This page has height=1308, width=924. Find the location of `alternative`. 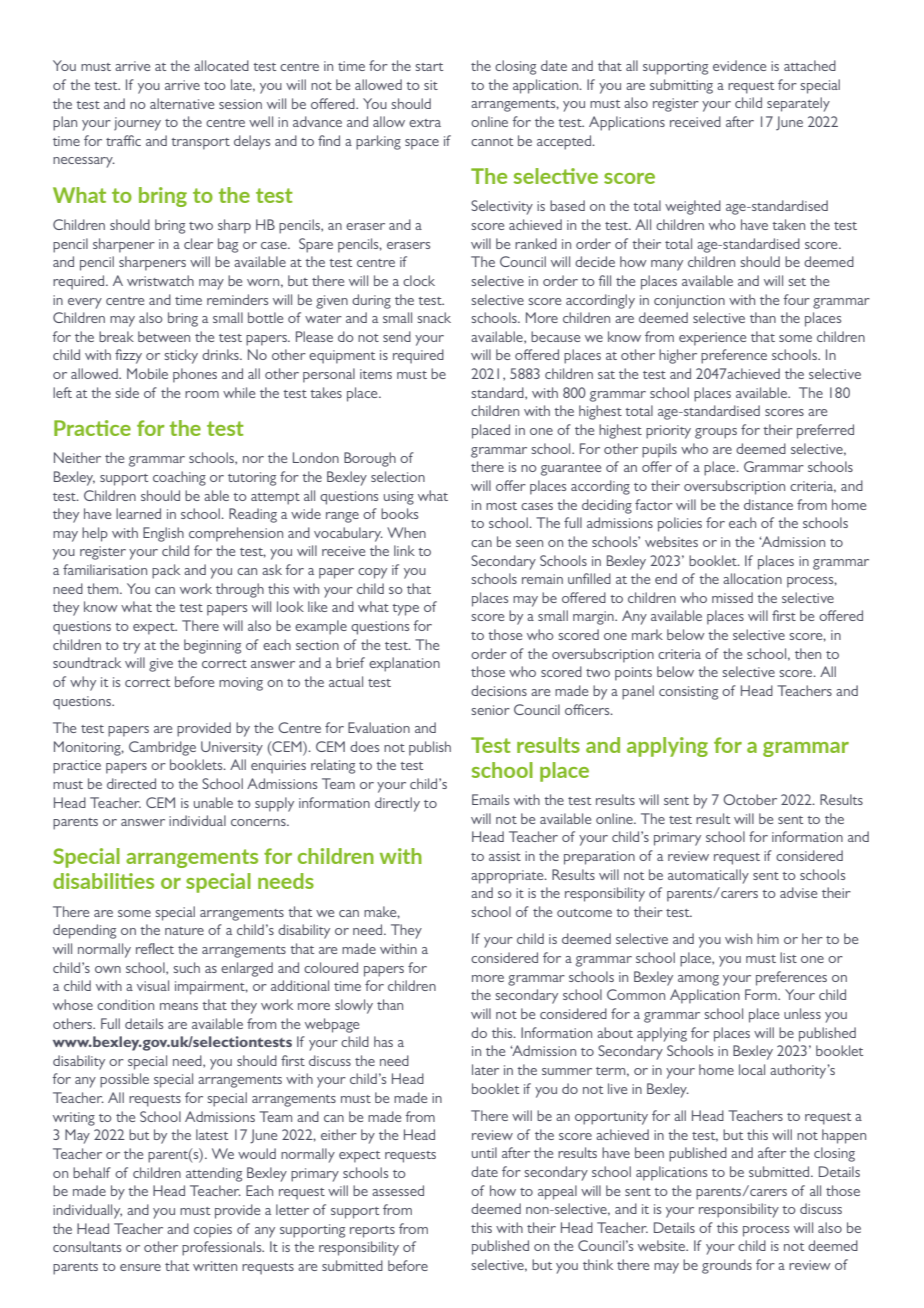

alternative is located at coordinates (182, 103).
